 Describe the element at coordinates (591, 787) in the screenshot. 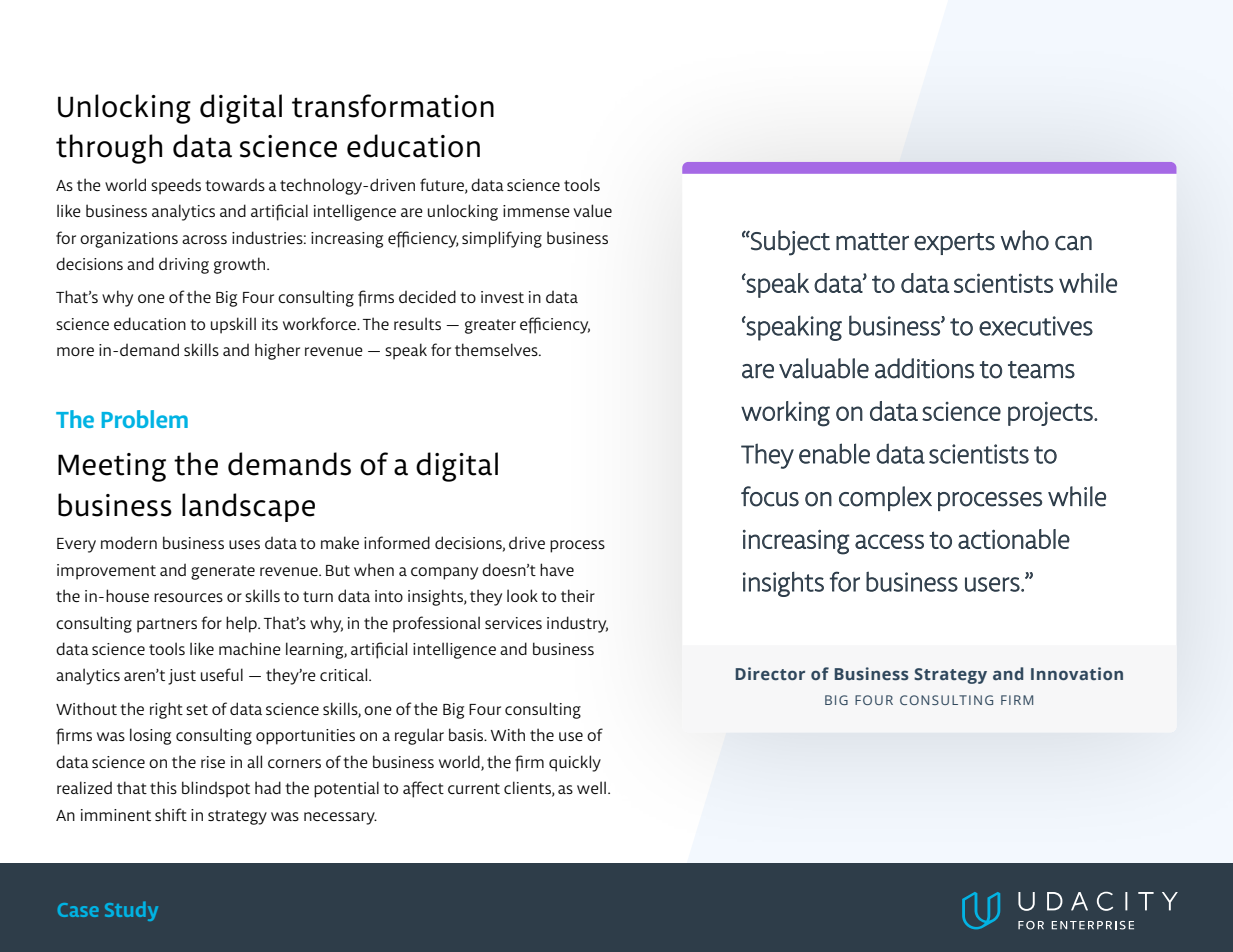

I see `well` at that location.
